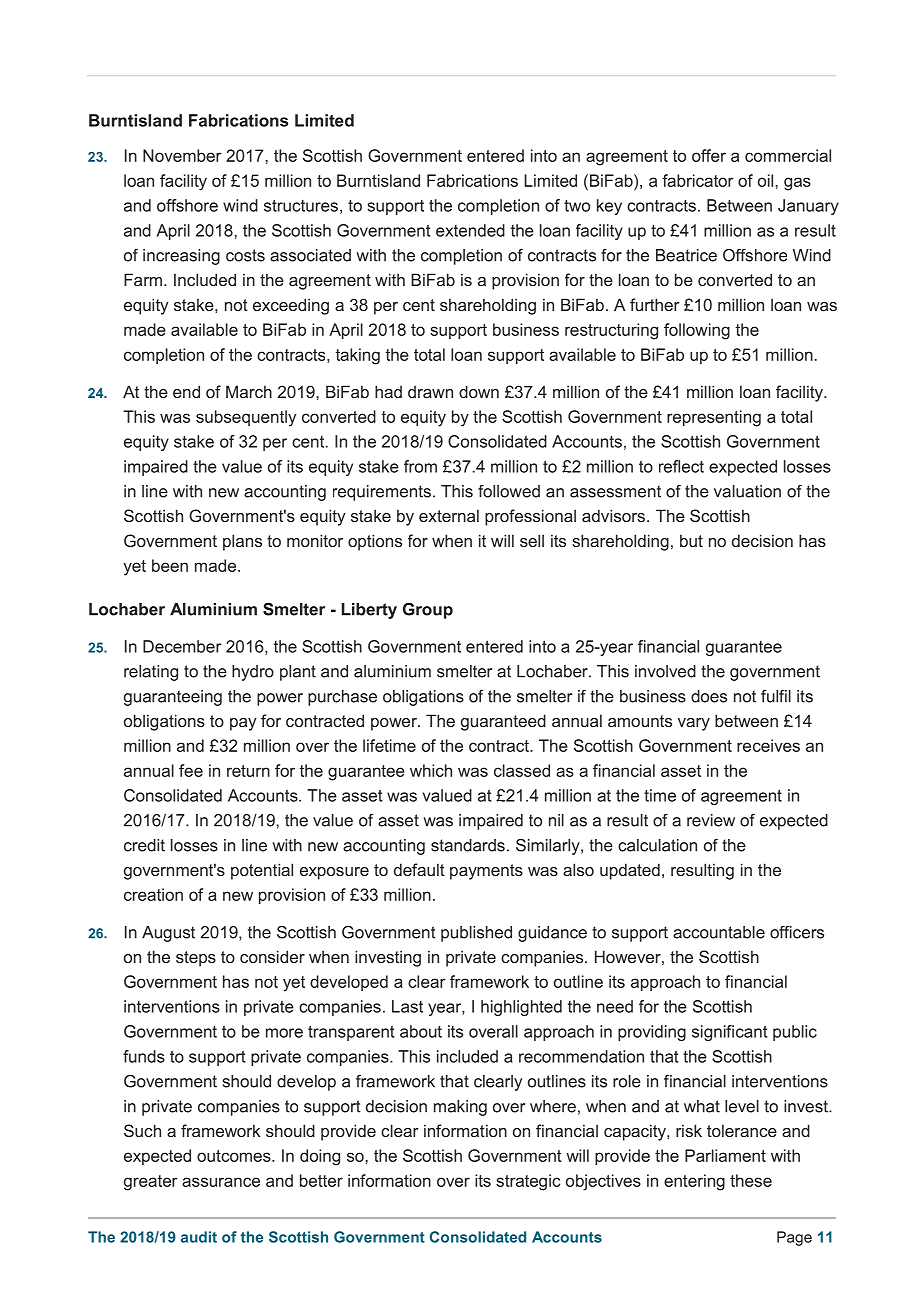 The image size is (924, 1308). Describe the element at coordinates (262, 871) in the screenshot. I see `potential` at that location.
